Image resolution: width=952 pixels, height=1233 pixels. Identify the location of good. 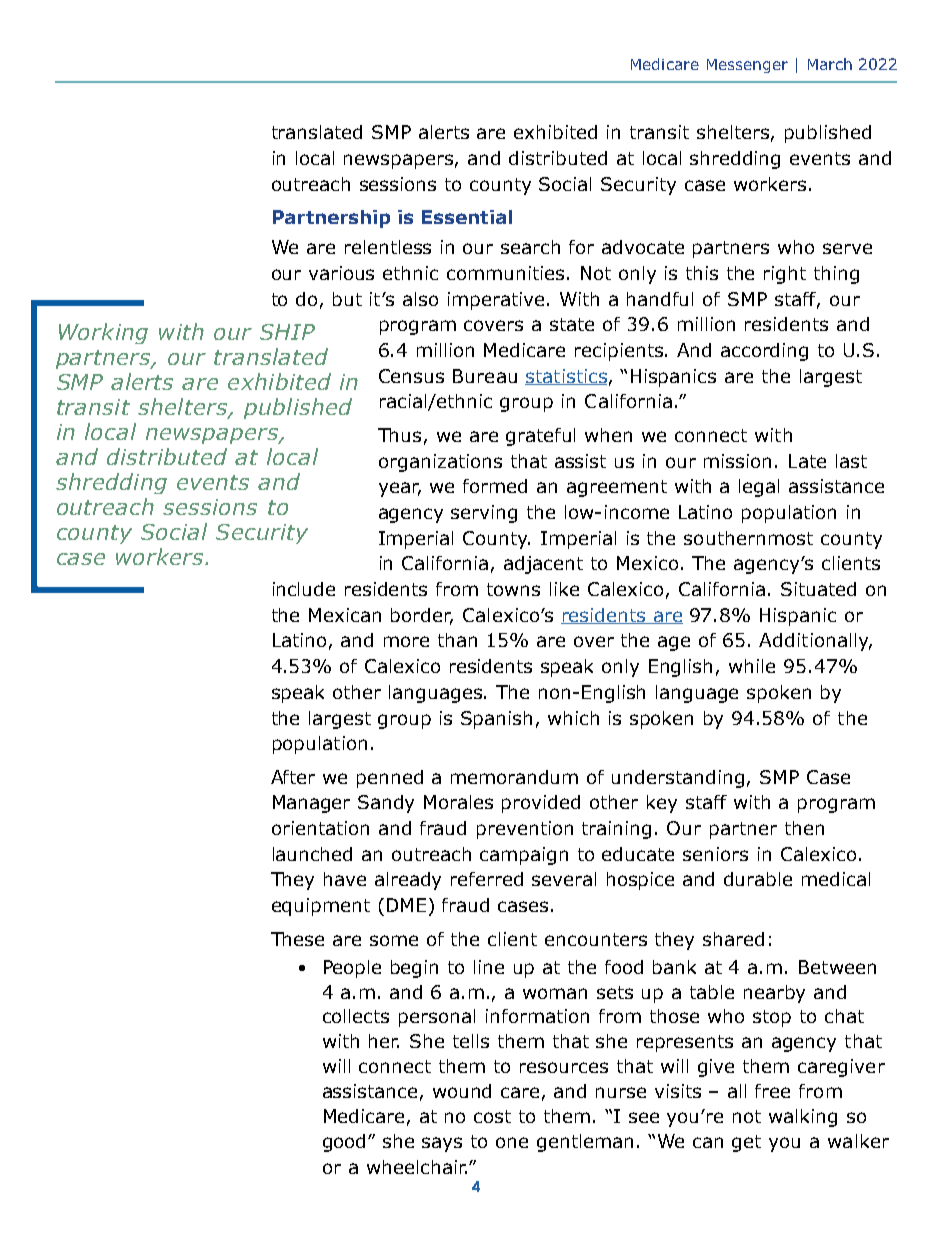
(346, 1143).
